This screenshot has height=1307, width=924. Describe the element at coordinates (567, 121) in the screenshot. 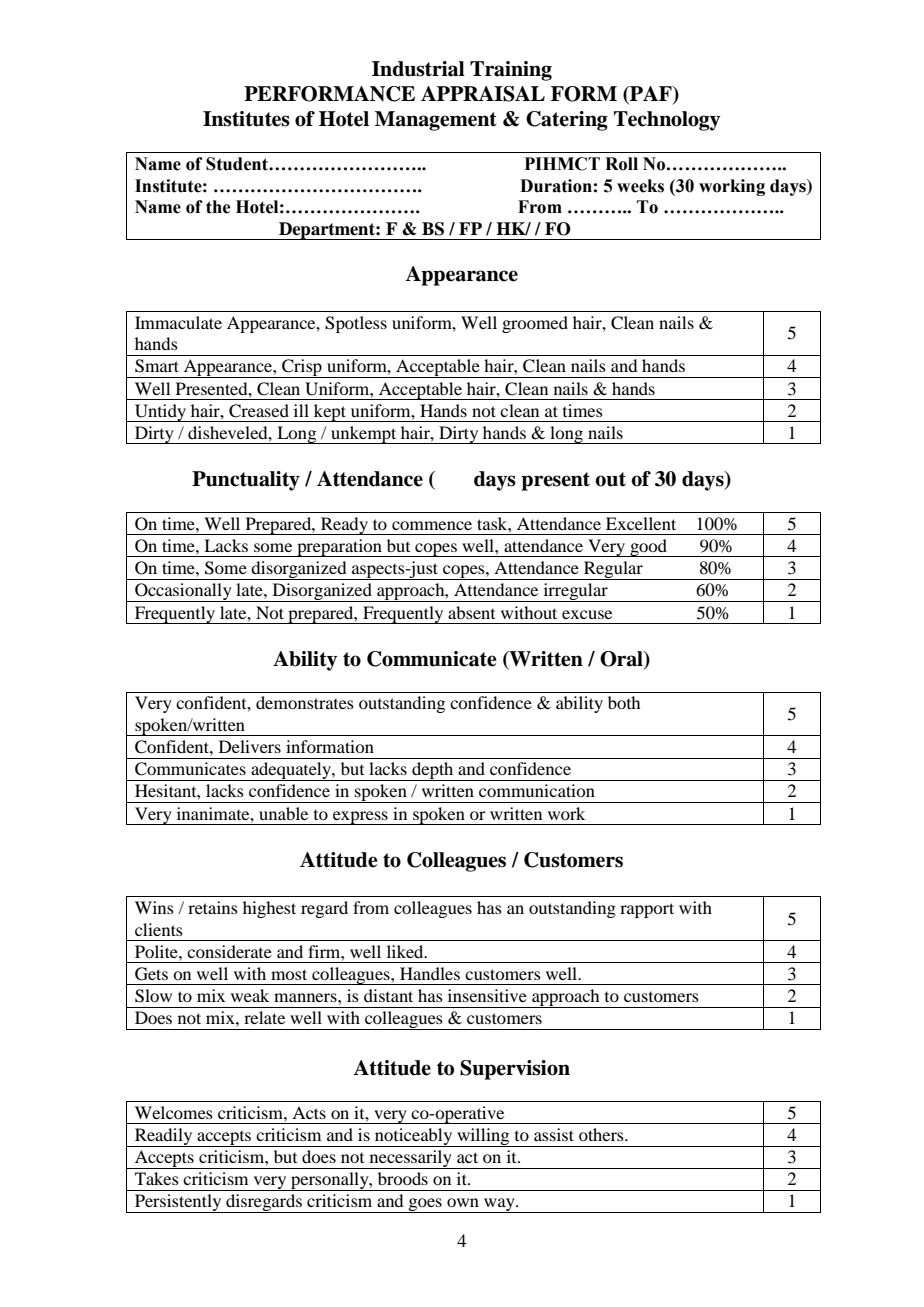

I see `Catering` at that location.
